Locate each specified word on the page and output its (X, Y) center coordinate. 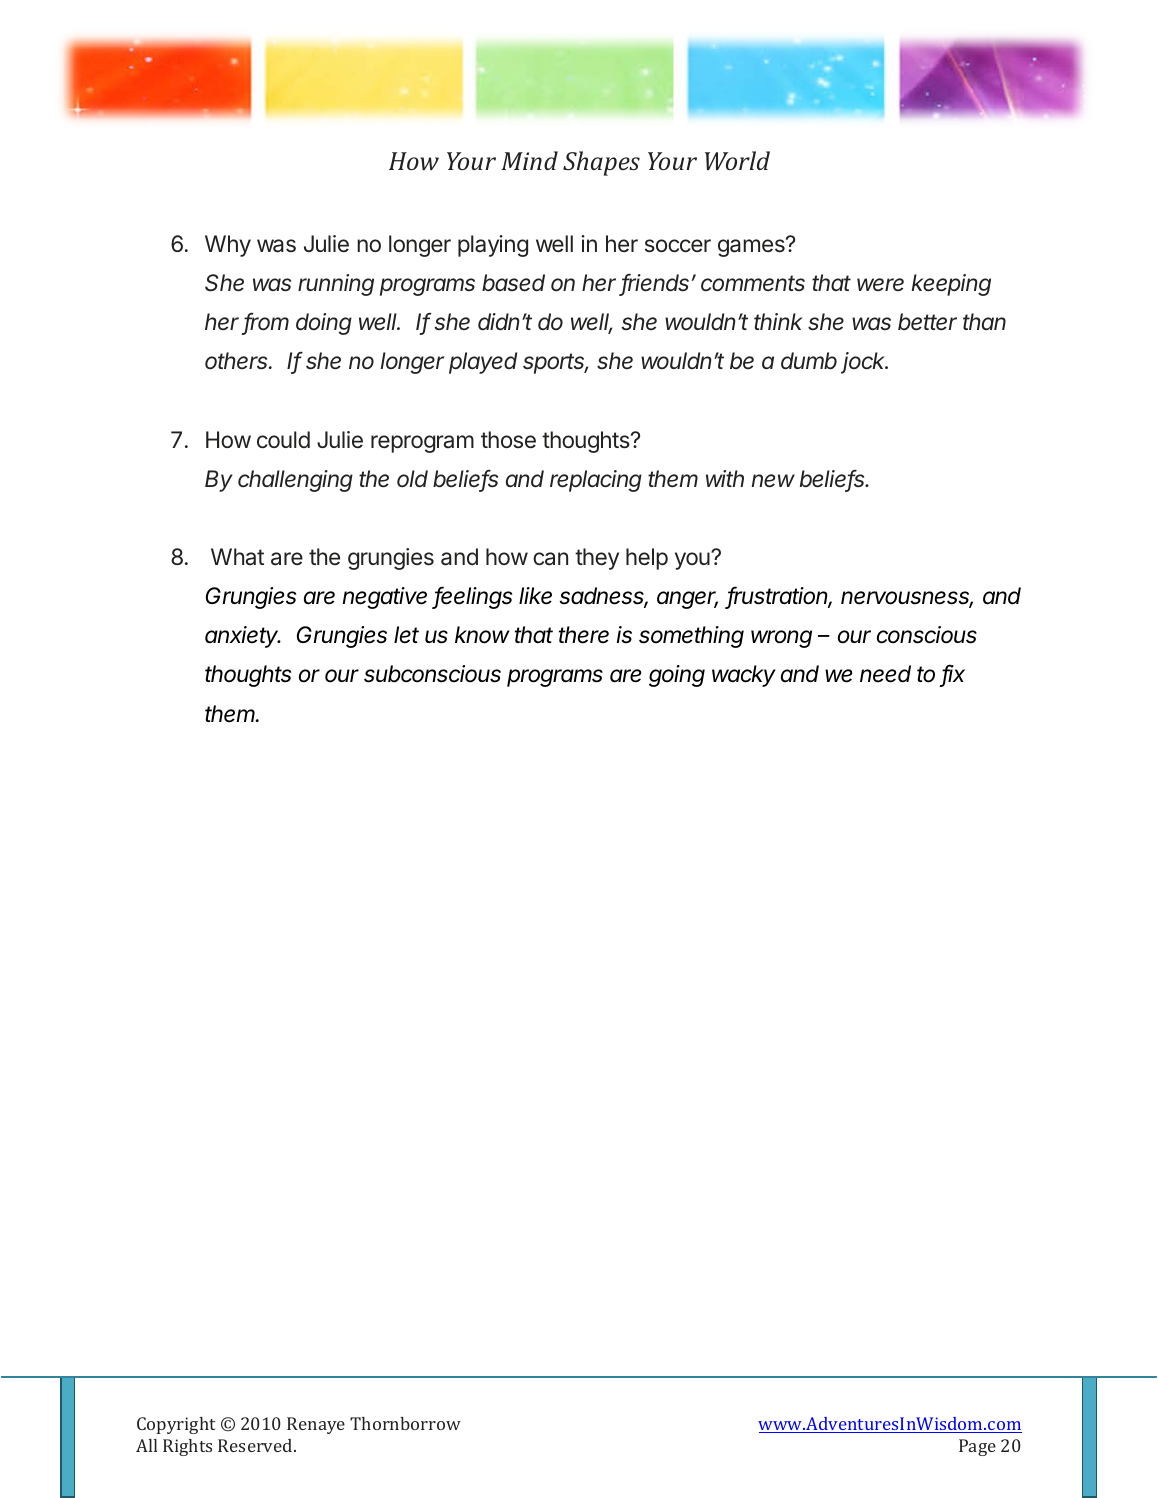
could (283, 440)
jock (864, 363)
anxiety (243, 637)
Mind (529, 160)
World (737, 160)
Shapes (601, 163)
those (508, 440)
